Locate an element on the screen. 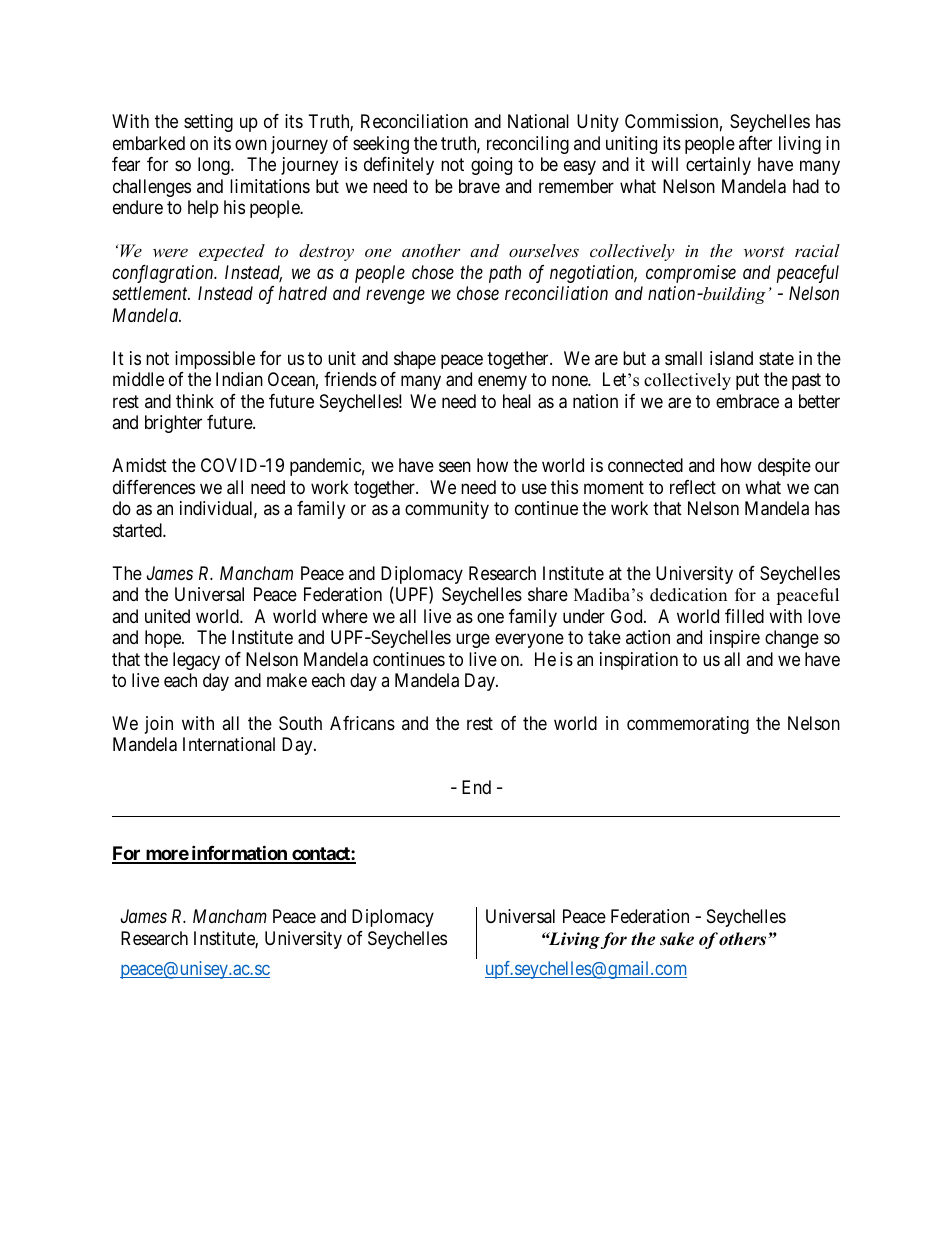 The height and width of the screenshot is (1233, 952). going is located at coordinates (491, 166).
